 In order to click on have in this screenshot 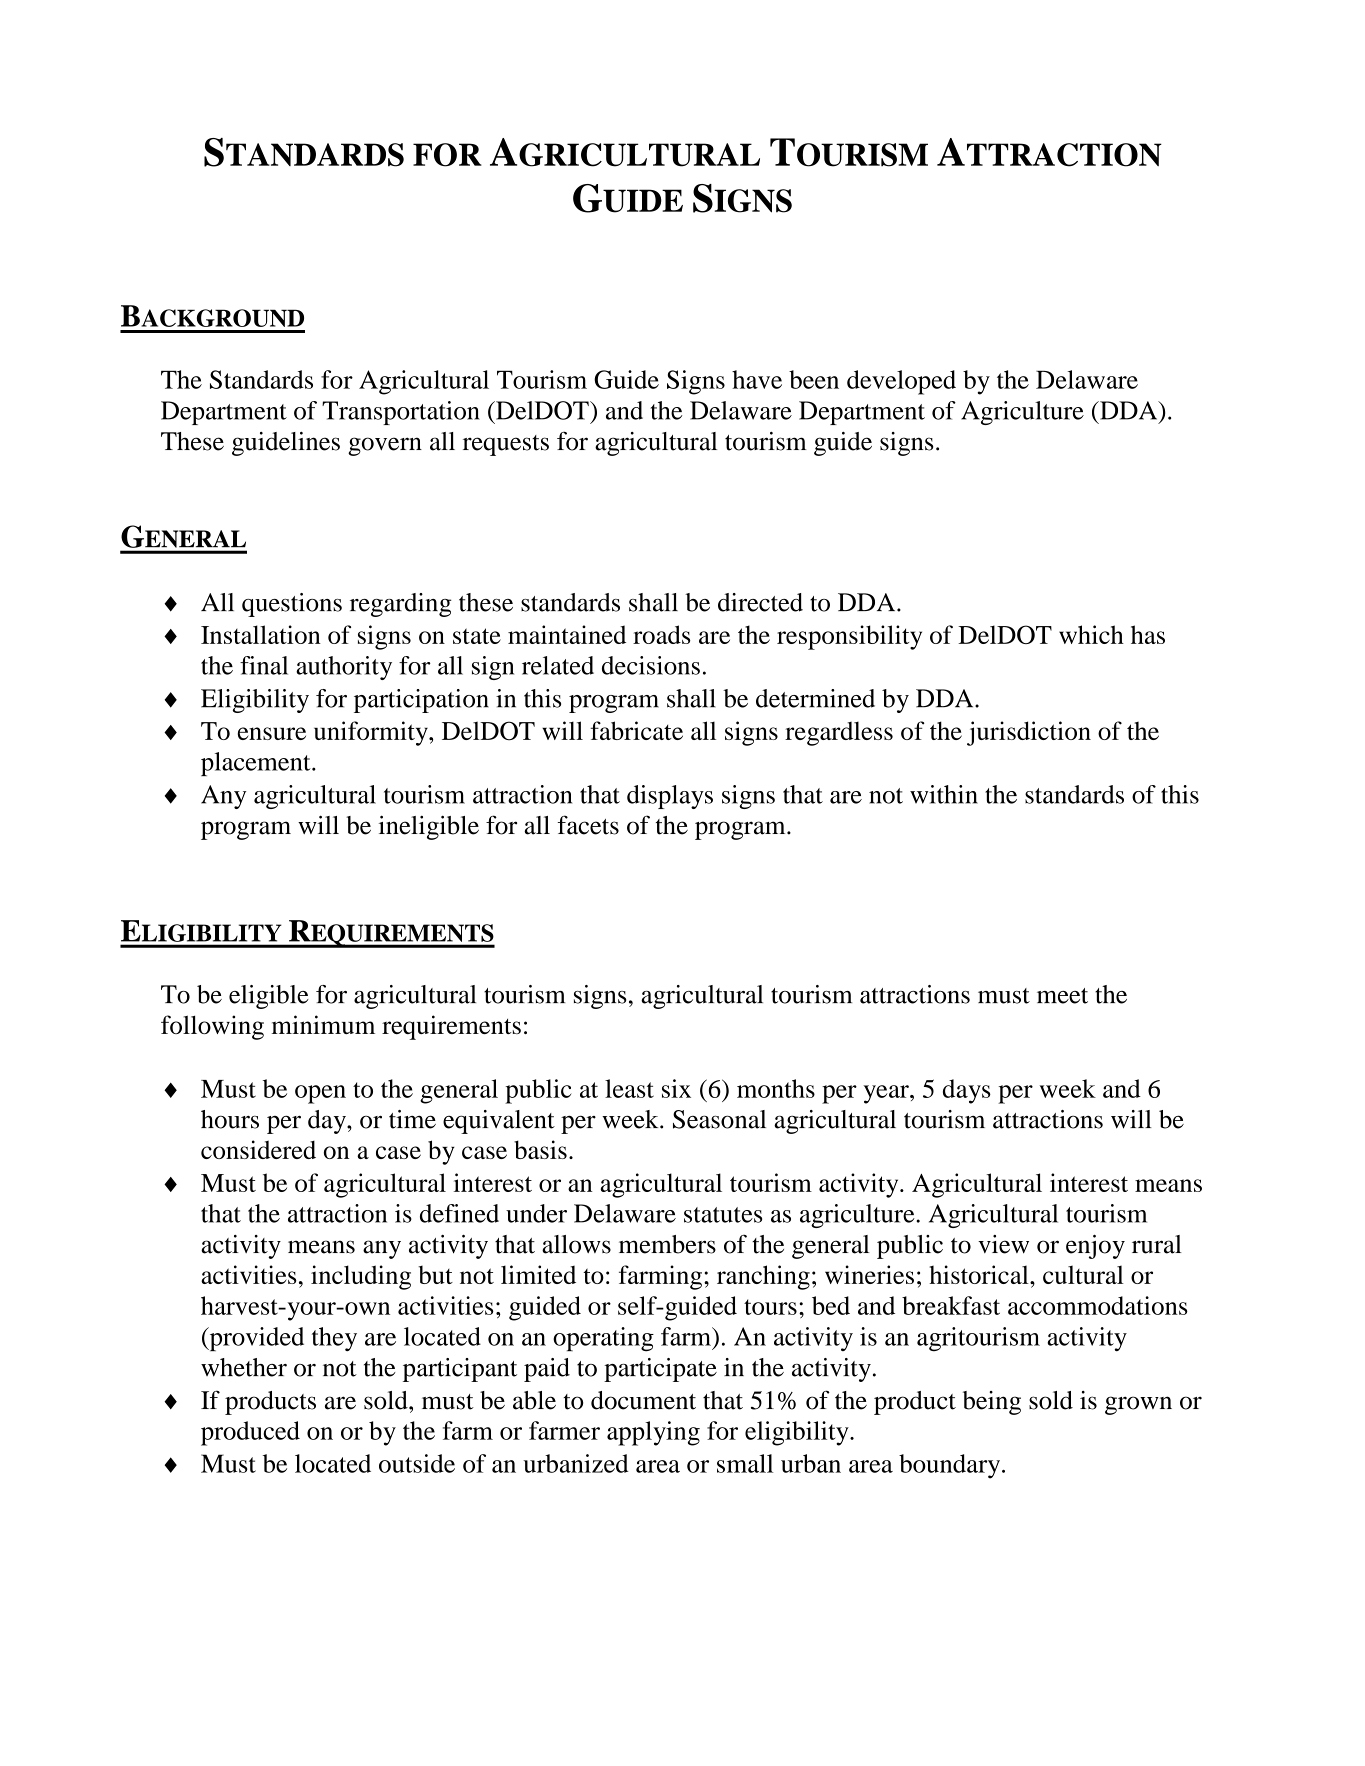, I will do `click(757, 379)`.
